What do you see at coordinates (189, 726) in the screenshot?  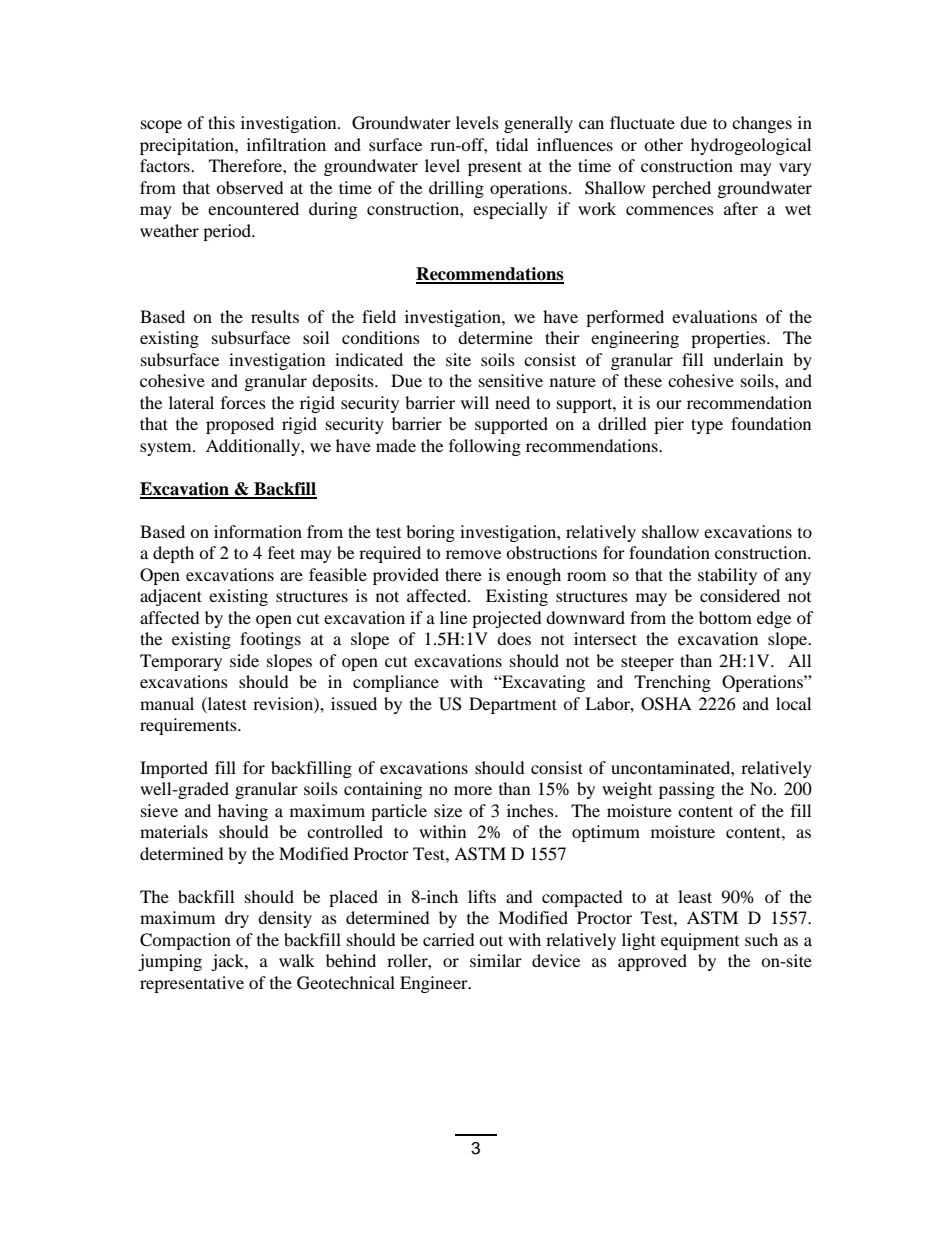 I see `requirements` at bounding box center [189, 726].
